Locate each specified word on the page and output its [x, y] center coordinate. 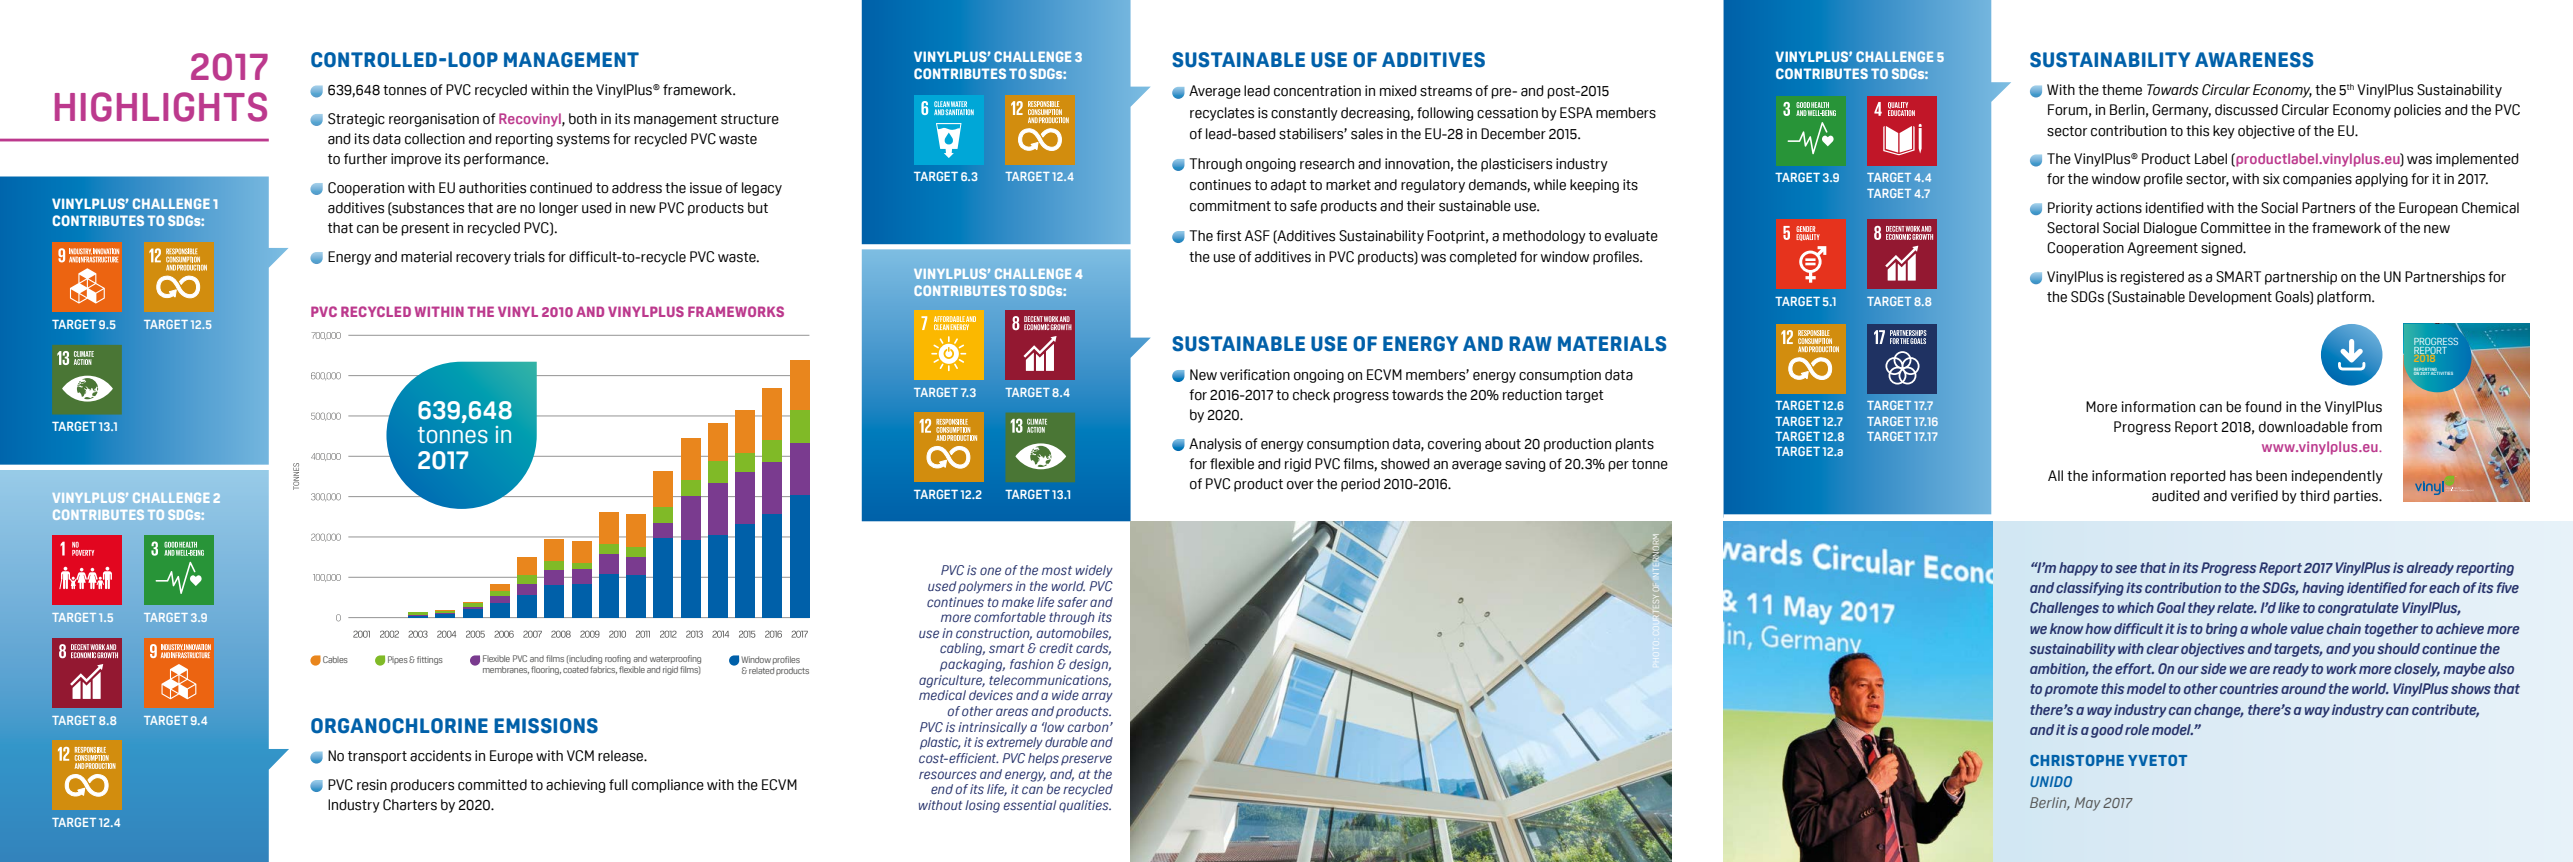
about [1503, 444]
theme [2122, 90]
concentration [1317, 91]
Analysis [1215, 445]
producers [422, 786]
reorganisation [434, 120]
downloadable [2303, 427]
